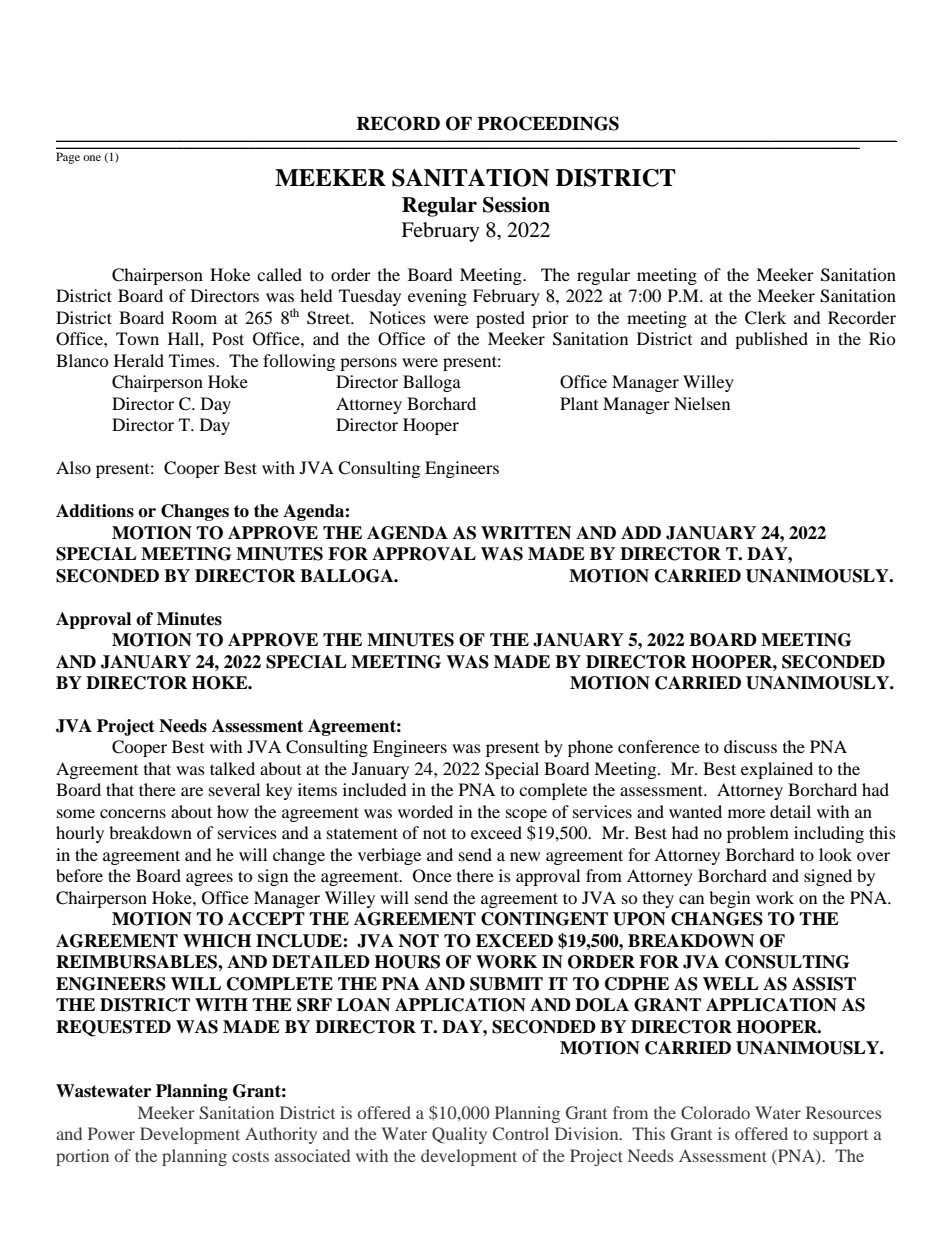  Describe the element at coordinates (579, 403) in the screenshot. I see `Plant` at that location.
